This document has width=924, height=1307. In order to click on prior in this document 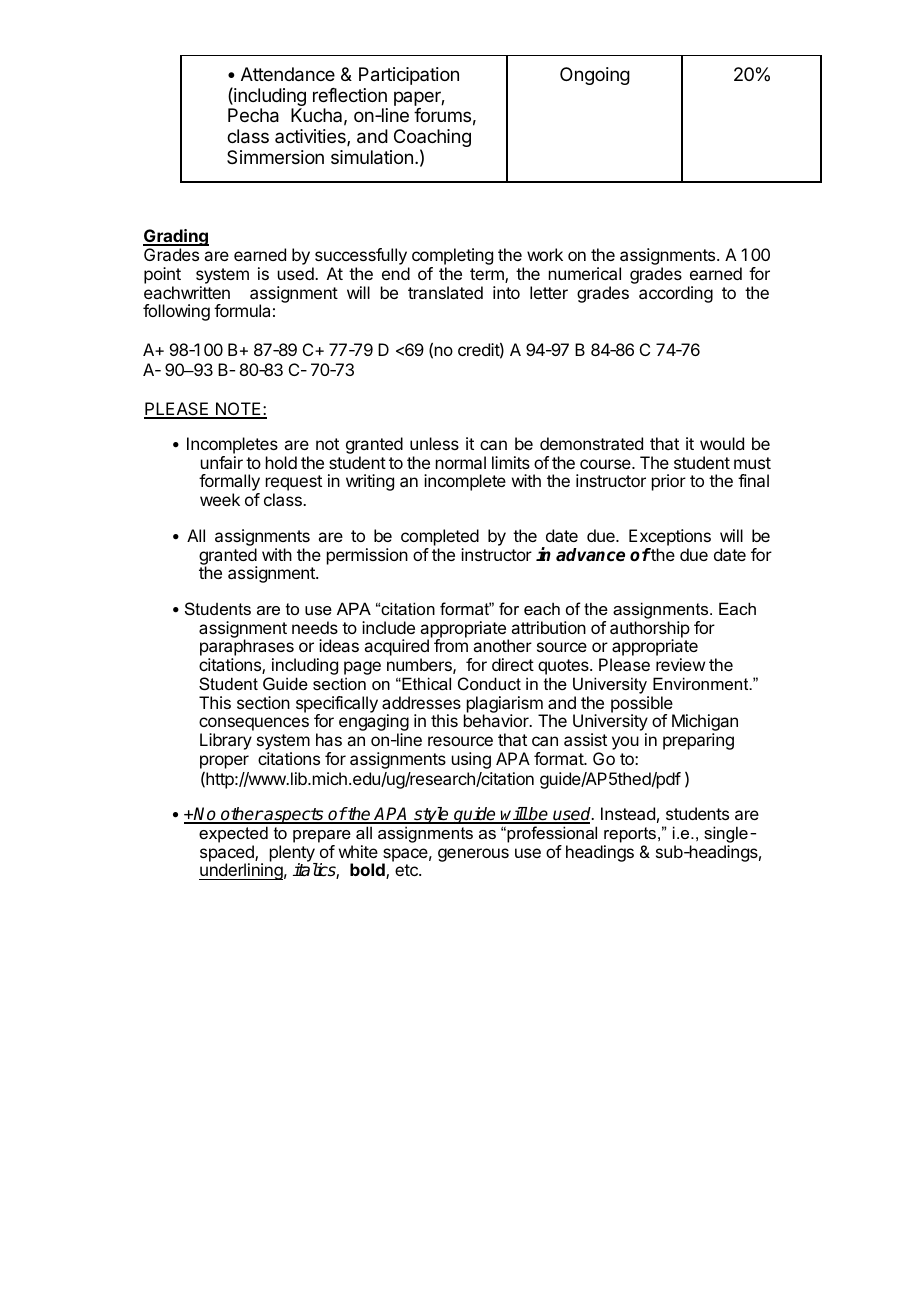, I will do `click(669, 482)`.
